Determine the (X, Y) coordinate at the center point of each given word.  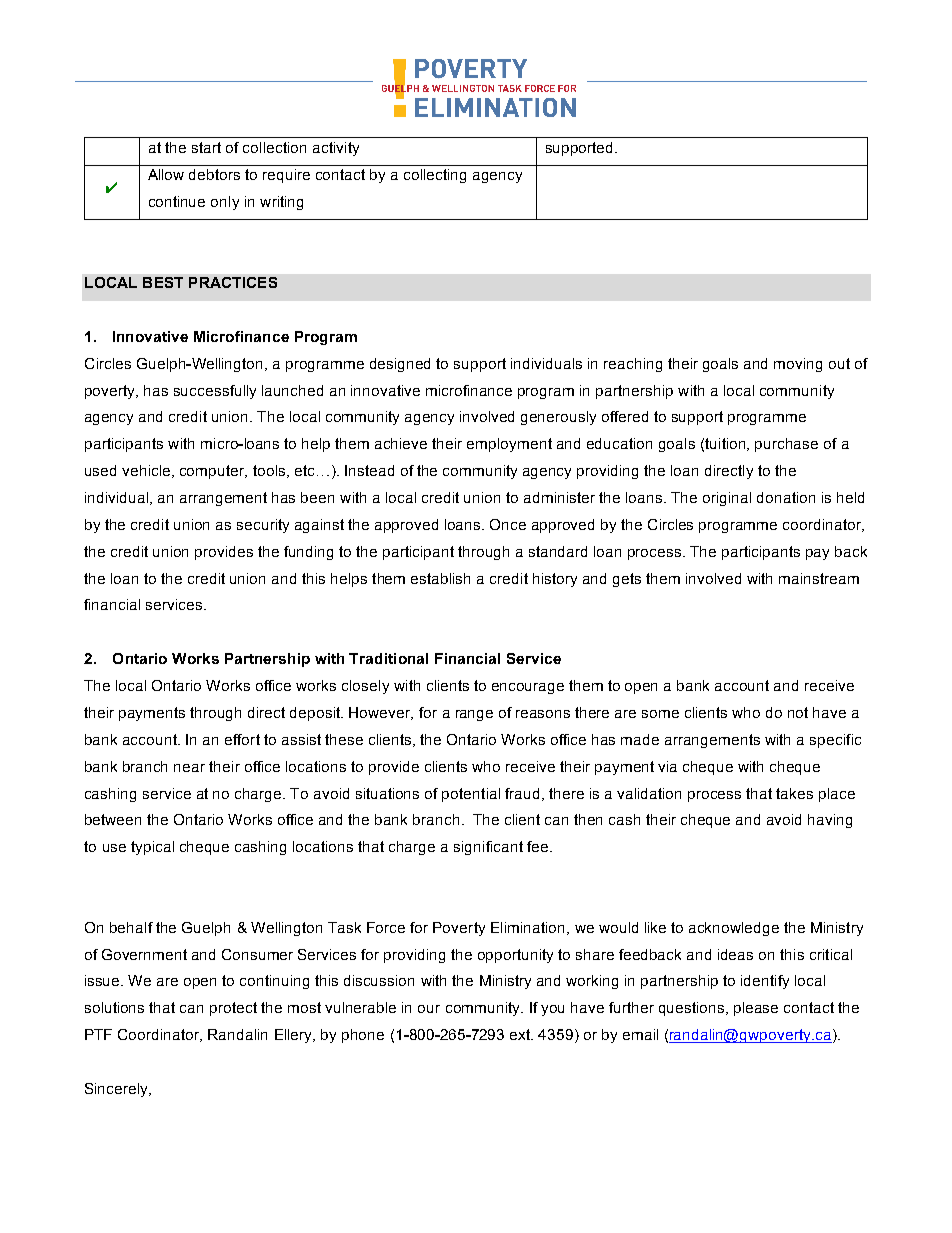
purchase (786, 445)
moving (798, 365)
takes (794, 793)
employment (509, 445)
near (189, 768)
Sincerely (118, 1090)
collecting (435, 176)
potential (471, 795)
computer (213, 472)
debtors (214, 174)
